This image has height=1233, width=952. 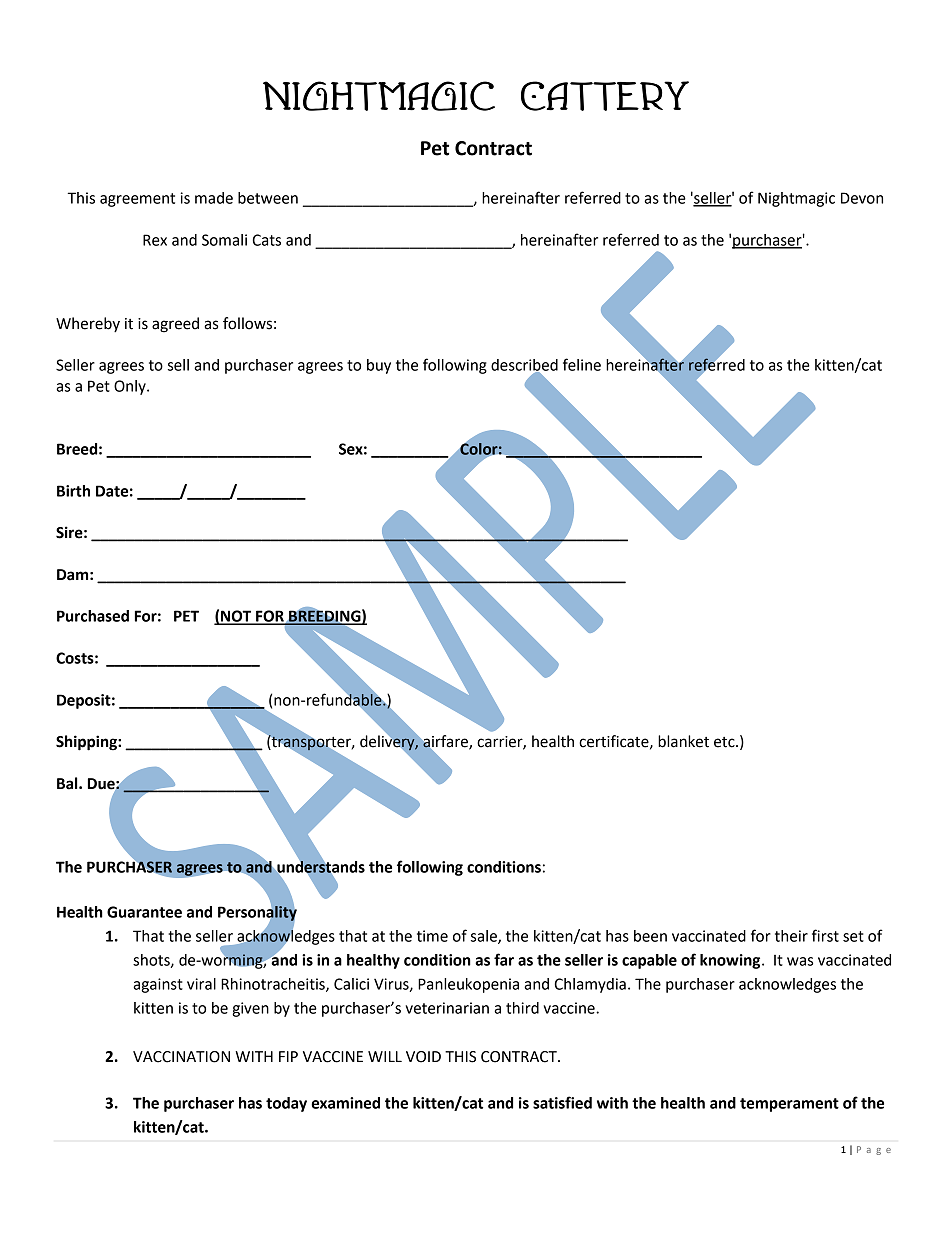 What do you see at coordinates (423, 1057) in the image?
I see `VOID` at bounding box center [423, 1057].
